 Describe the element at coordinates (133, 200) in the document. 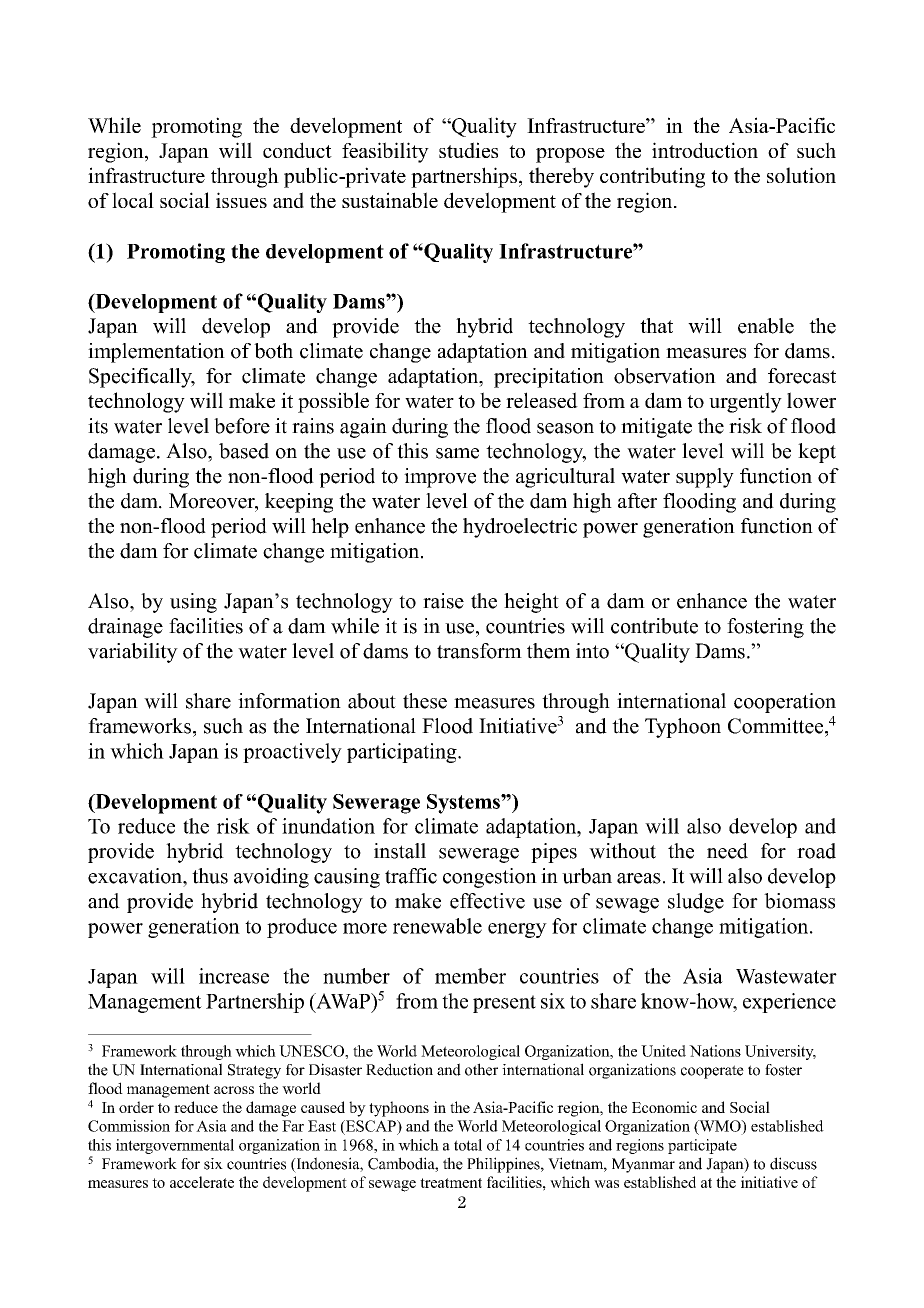

I see `local` at that location.
